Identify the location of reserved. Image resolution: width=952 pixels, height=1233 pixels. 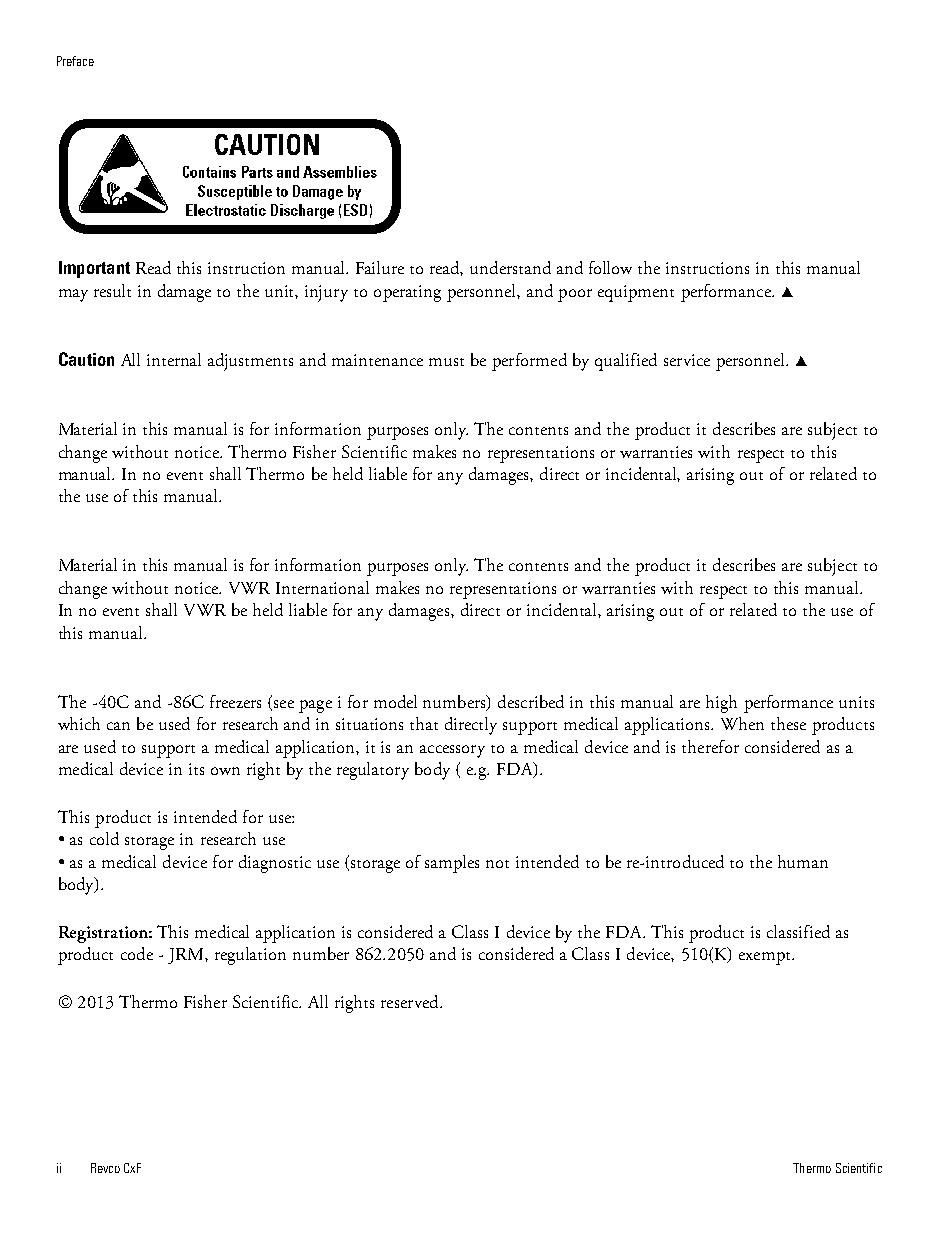
(411, 1001).
